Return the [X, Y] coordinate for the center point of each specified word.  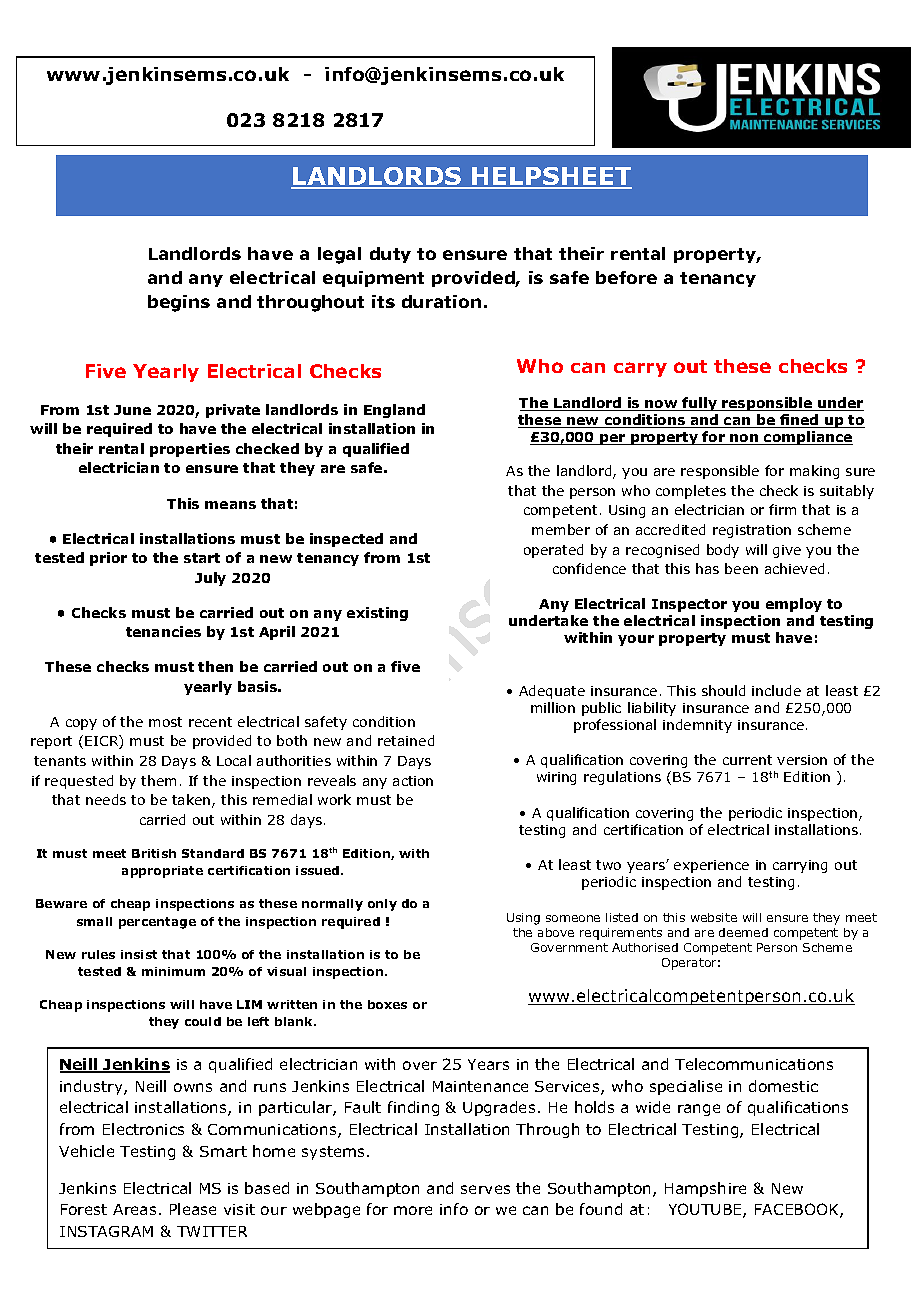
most [165, 722]
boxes [387, 1004]
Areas [134, 1209]
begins [179, 303]
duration [441, 301]
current [747, 760]
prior [108, 559]
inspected [346, 540]
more [413, 1210]
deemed [743, 932]
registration [752, 531]
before [626, 277]
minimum [173, 971]
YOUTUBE [706, 1210]
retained [406, 740]
